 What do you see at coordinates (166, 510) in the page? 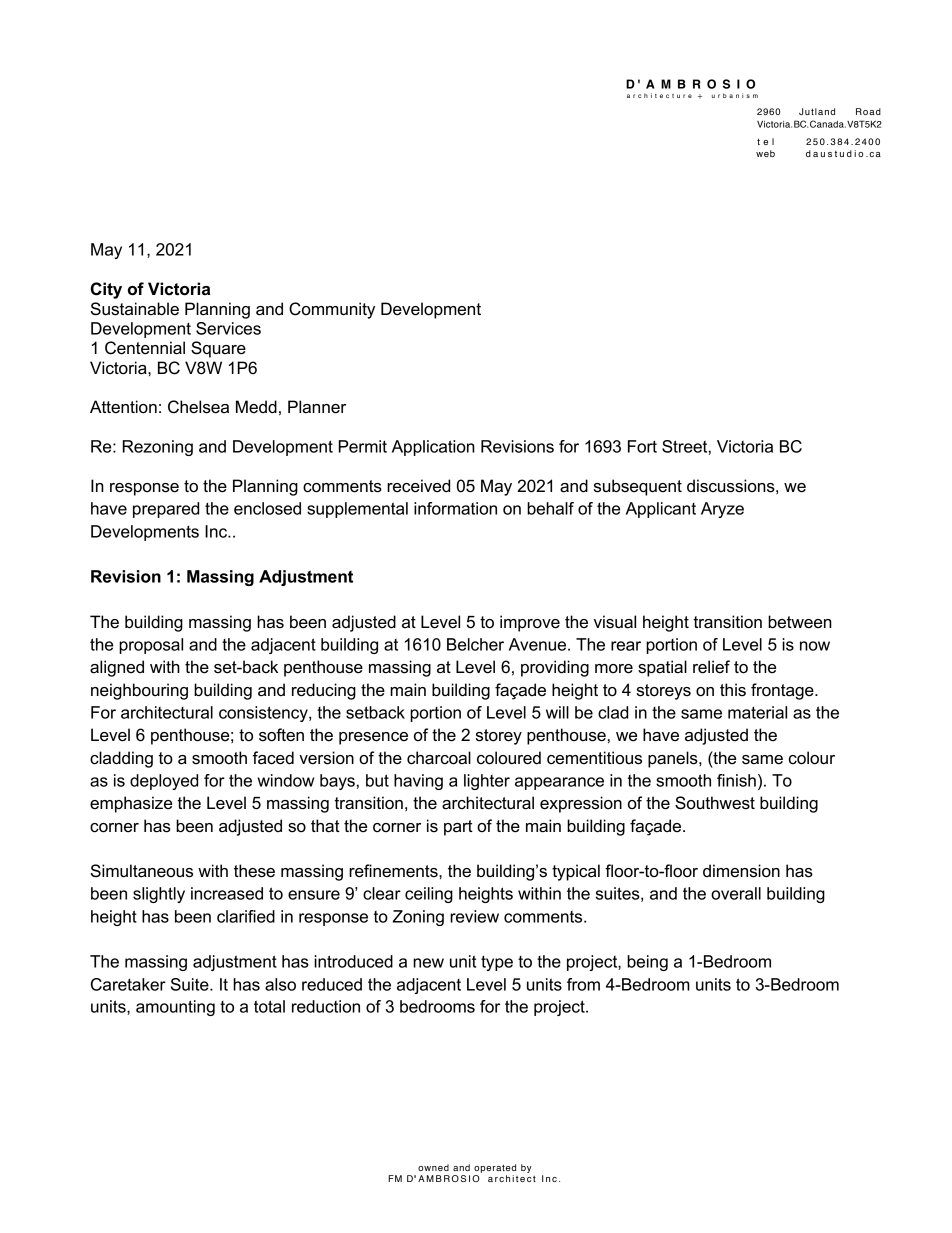
I see `prepared` at bounding box center [166, 510].
